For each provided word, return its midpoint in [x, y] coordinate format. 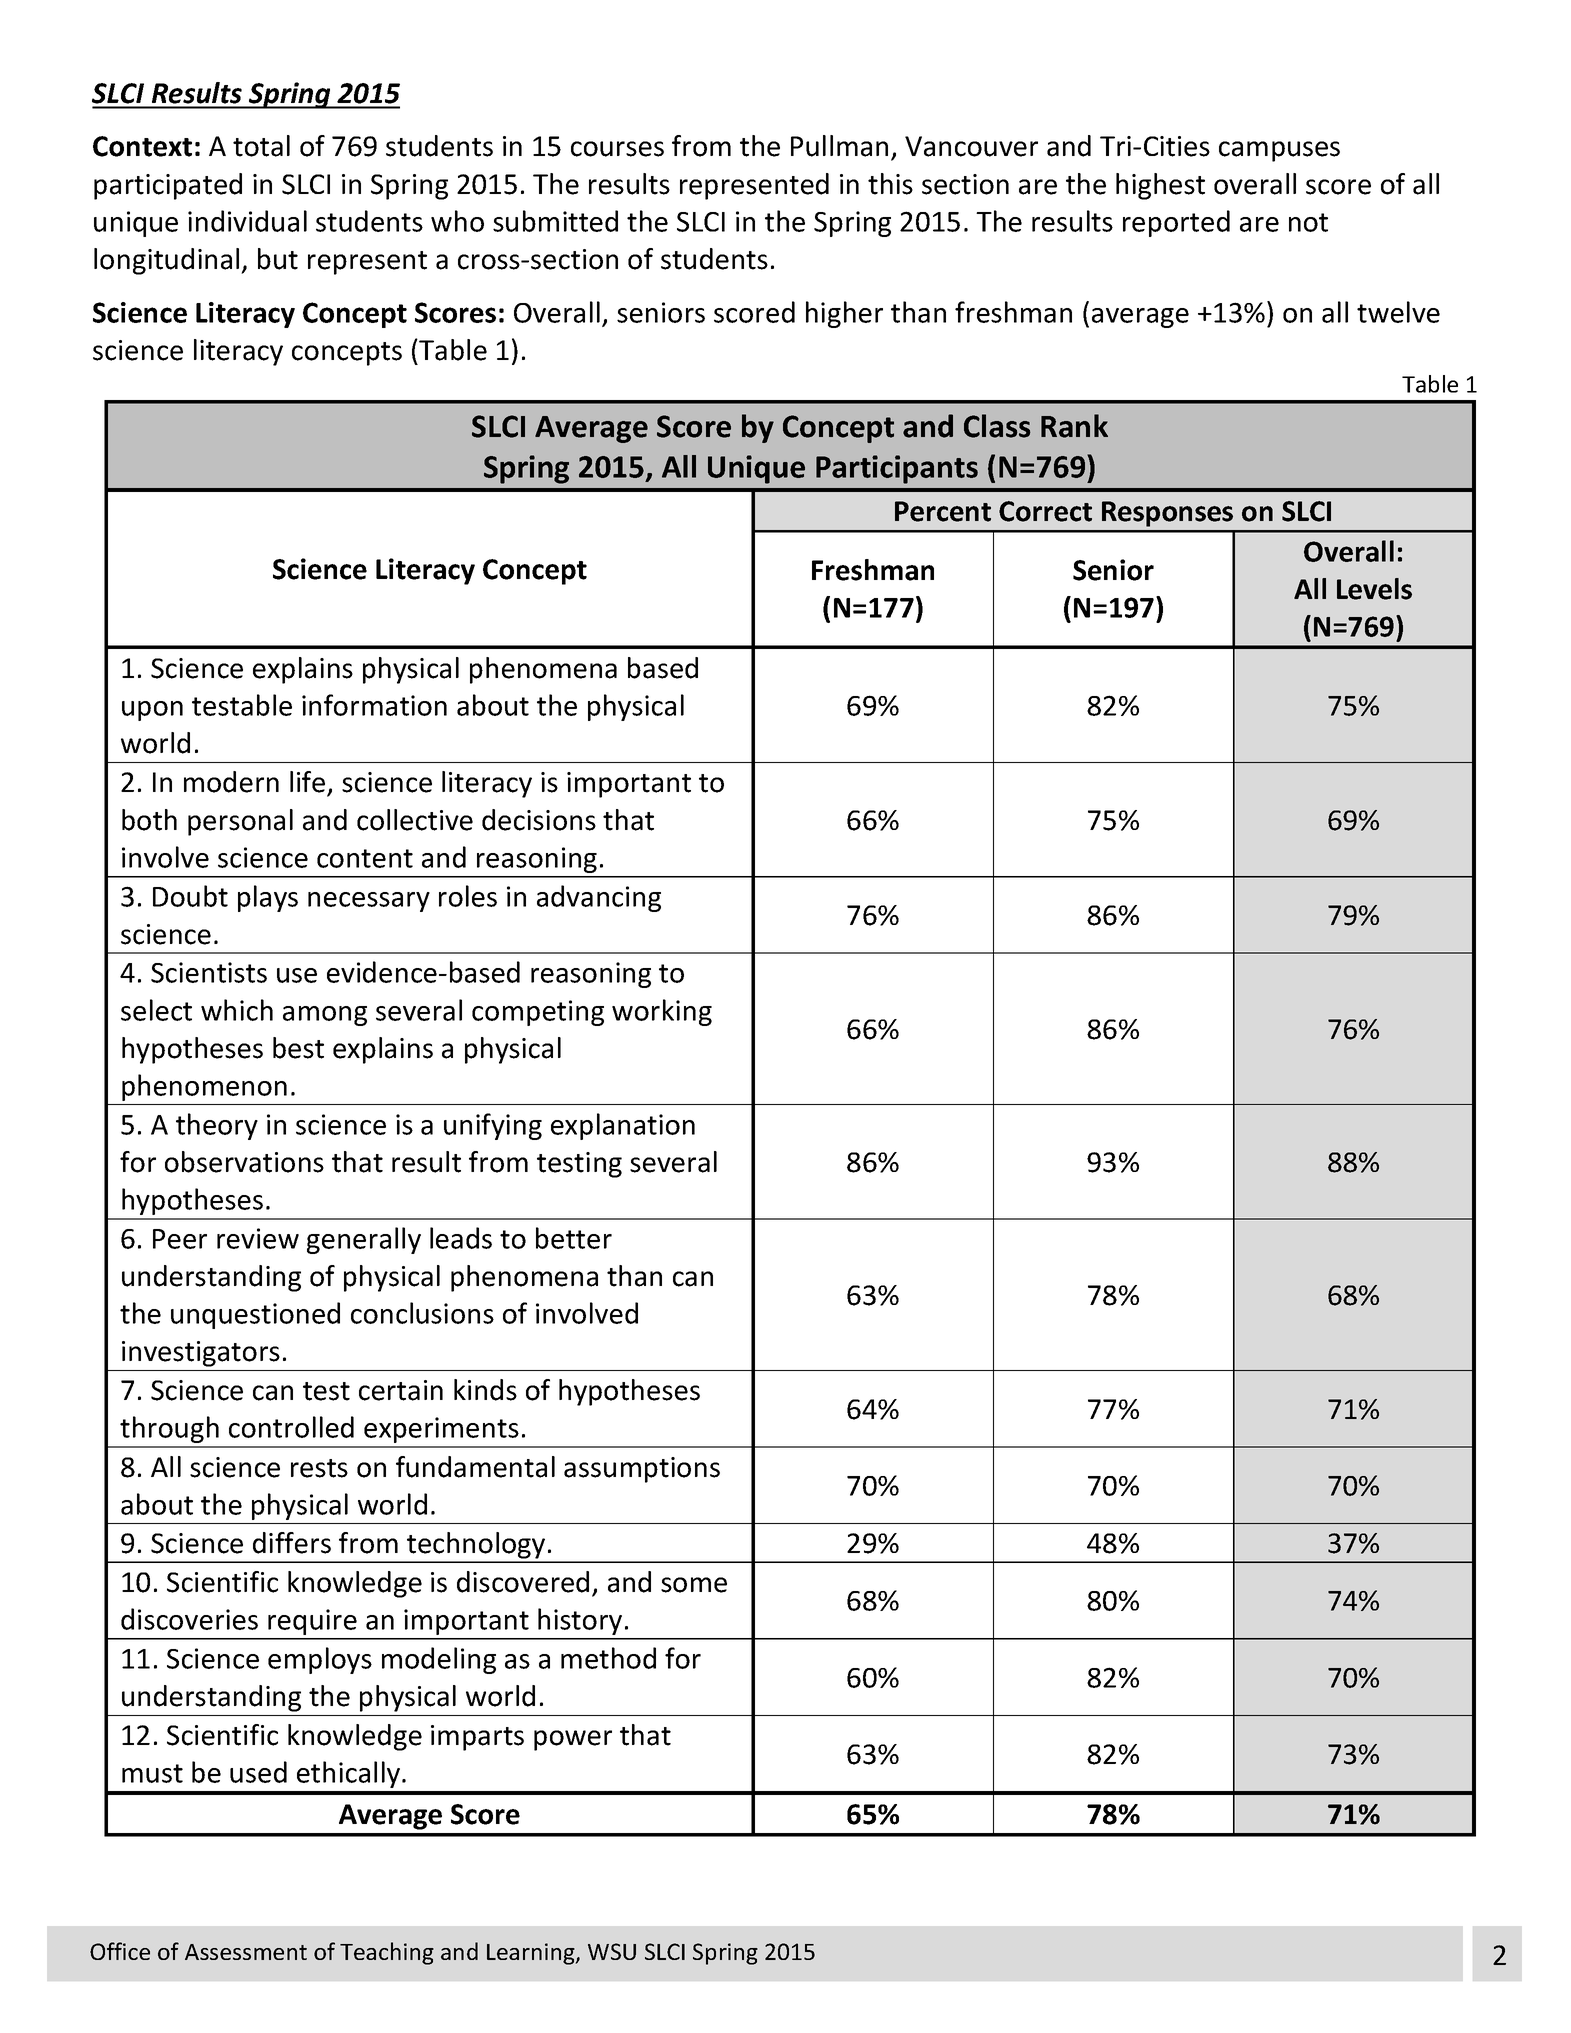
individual [247, 221]
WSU [612, 1951]
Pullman [839, 146]
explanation [623, 1126]
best [298, 1048]
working [662, 1012]
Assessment [246, 1952]
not [1308, 222]
